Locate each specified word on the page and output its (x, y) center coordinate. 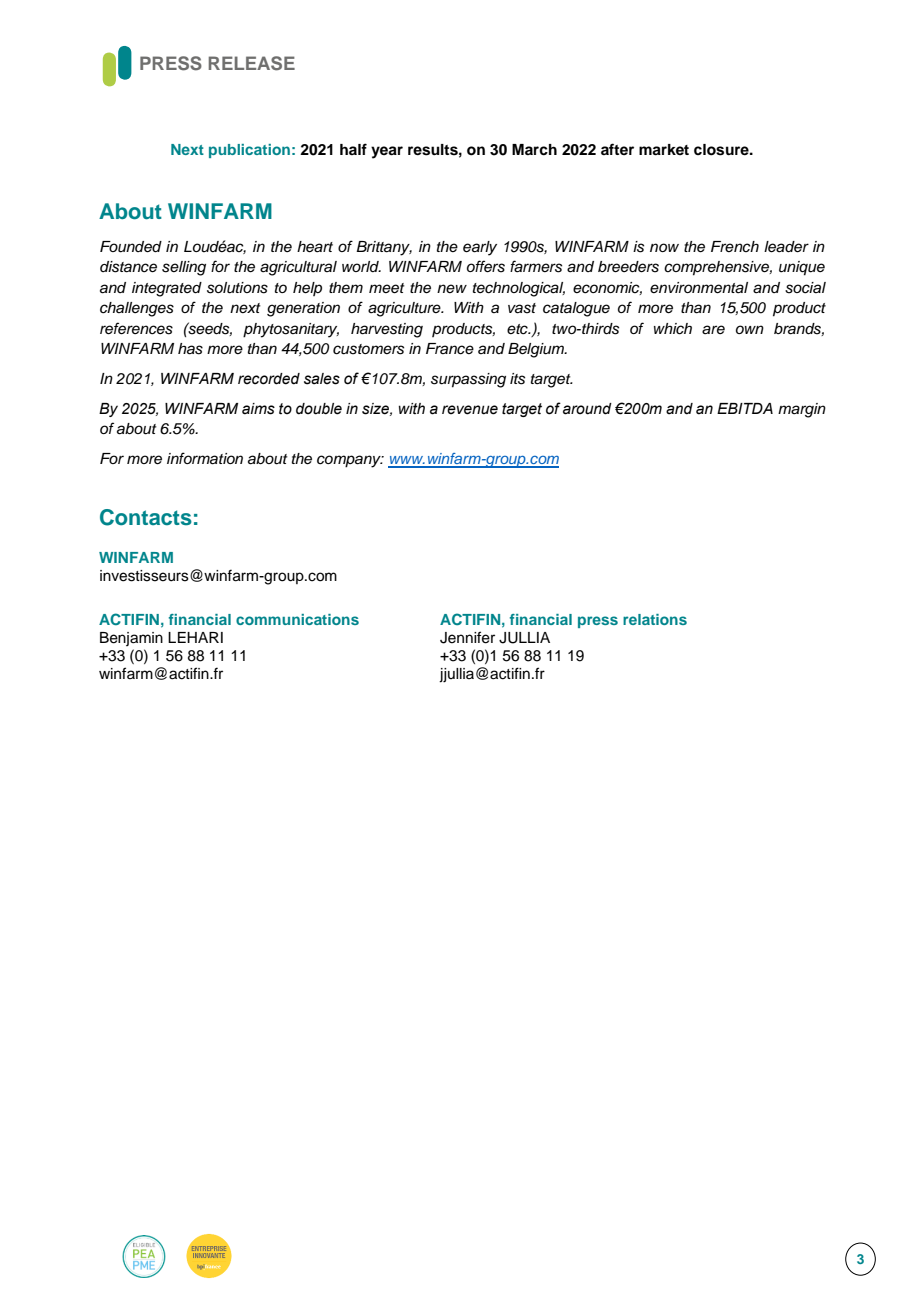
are (713, 330)
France (450, 349)
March (534, 150)
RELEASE (252, 63)
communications (297, 619)
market (664, 150)
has (190, 349)
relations (655, 619)
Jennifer (467, 637)
